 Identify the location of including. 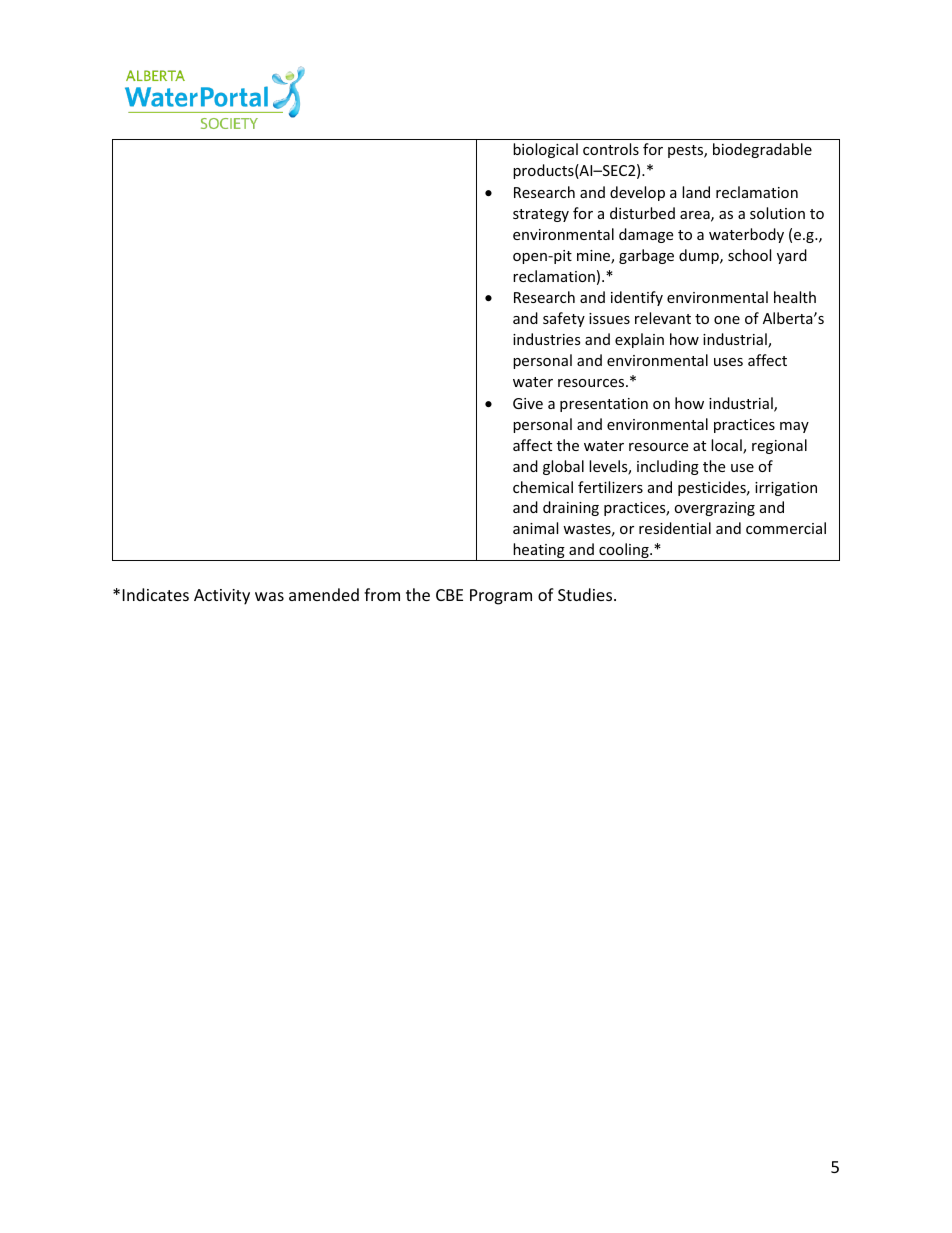
(668, 467).
